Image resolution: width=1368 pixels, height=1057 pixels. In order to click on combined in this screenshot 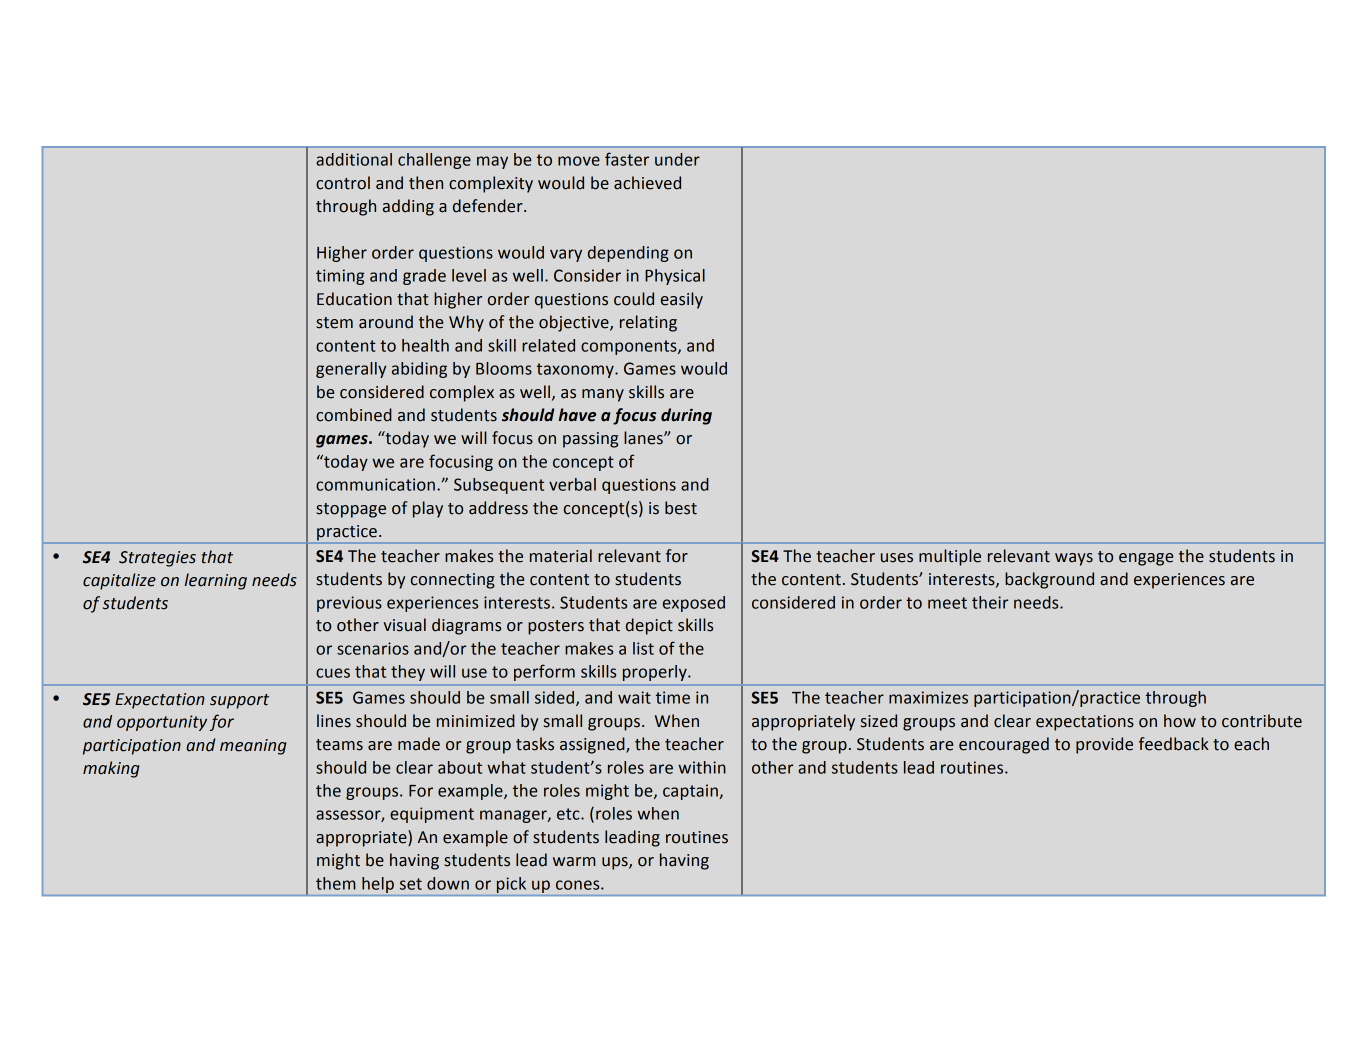, I will do `click(354, 415)`.
